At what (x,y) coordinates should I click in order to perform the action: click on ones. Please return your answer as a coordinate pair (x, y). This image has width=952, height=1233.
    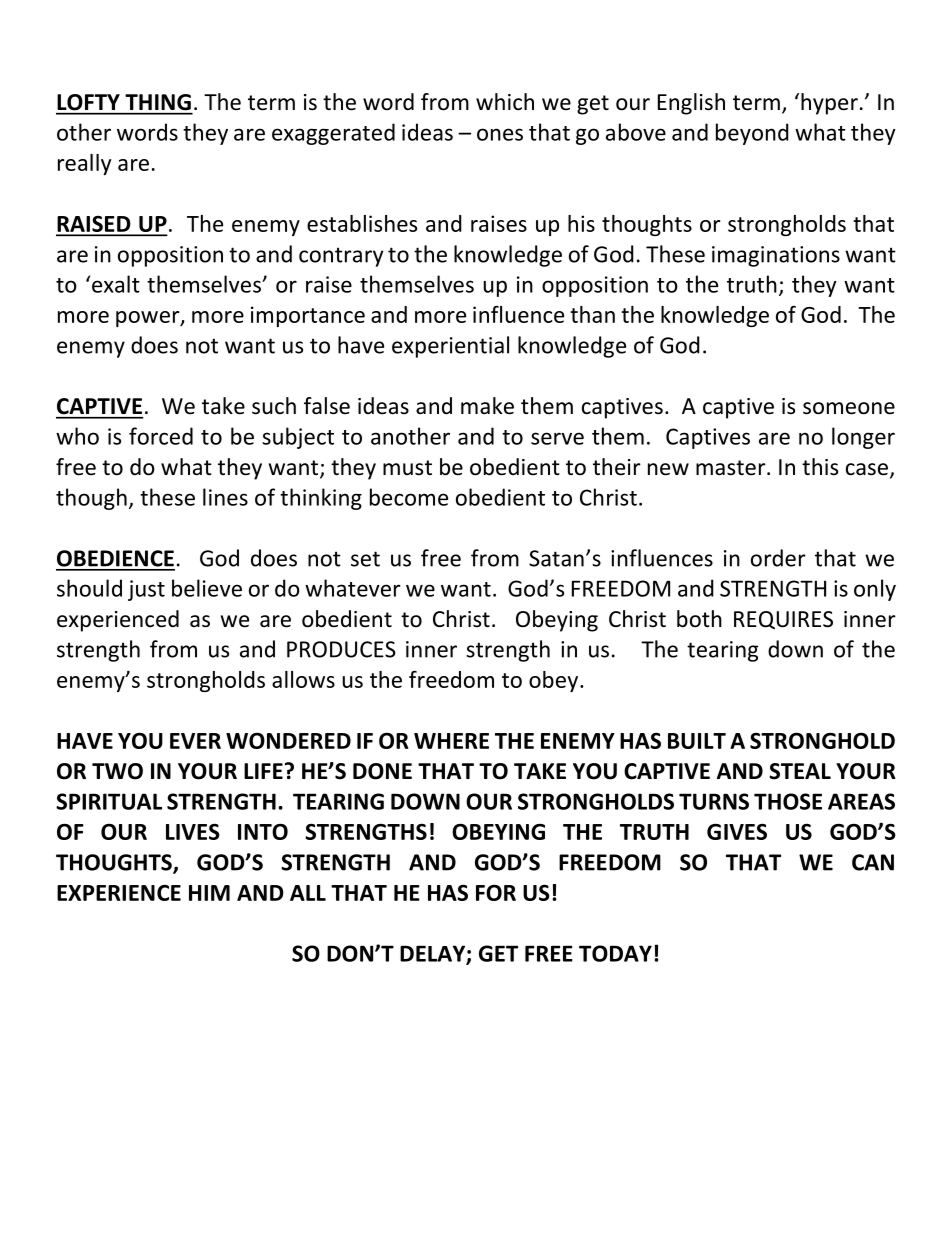
    Looking at the image, I should click on (500, 134).
